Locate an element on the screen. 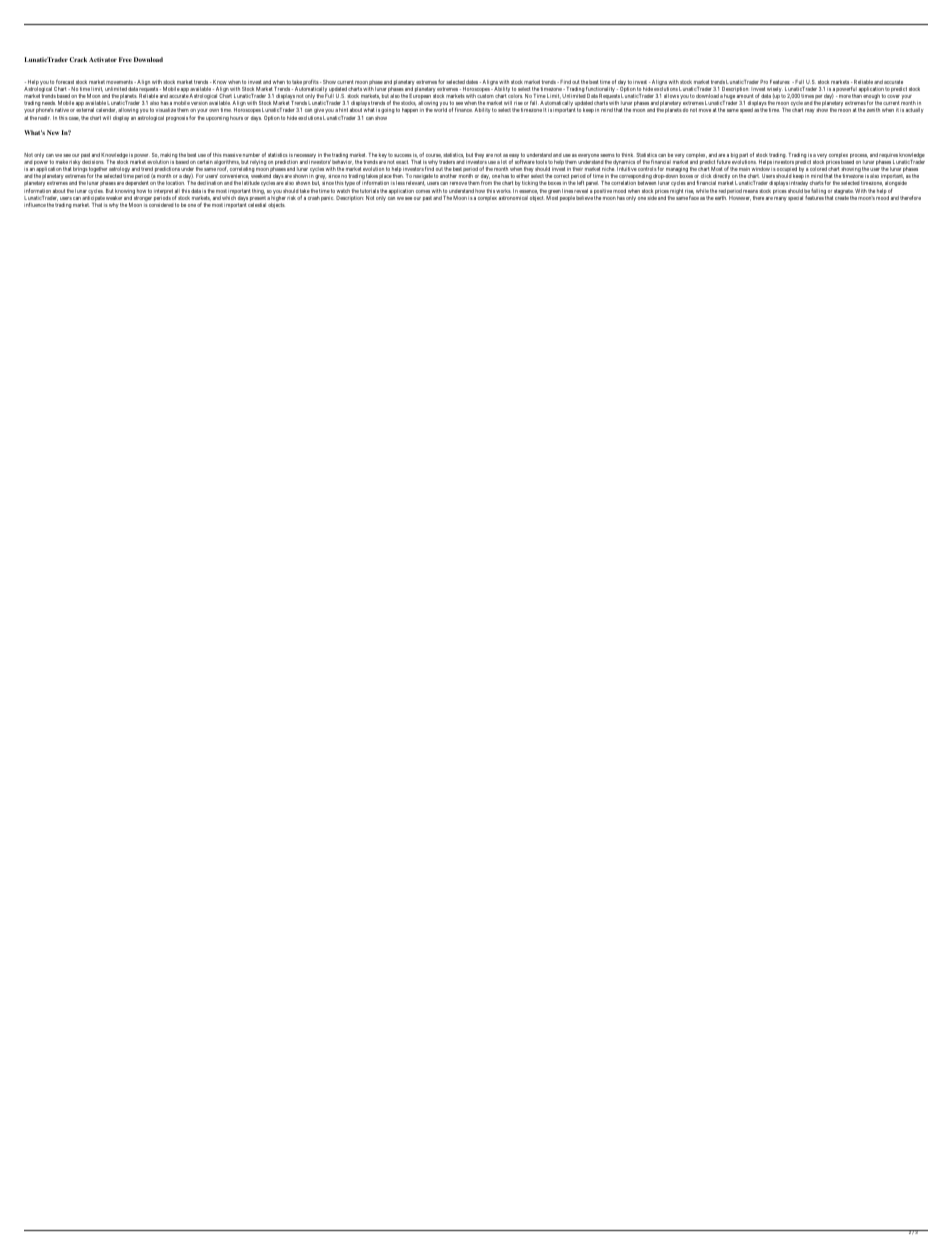 Image resolution: width=952 pixels, height=1246 pixels. influence is located at coordinates (35, 205).
